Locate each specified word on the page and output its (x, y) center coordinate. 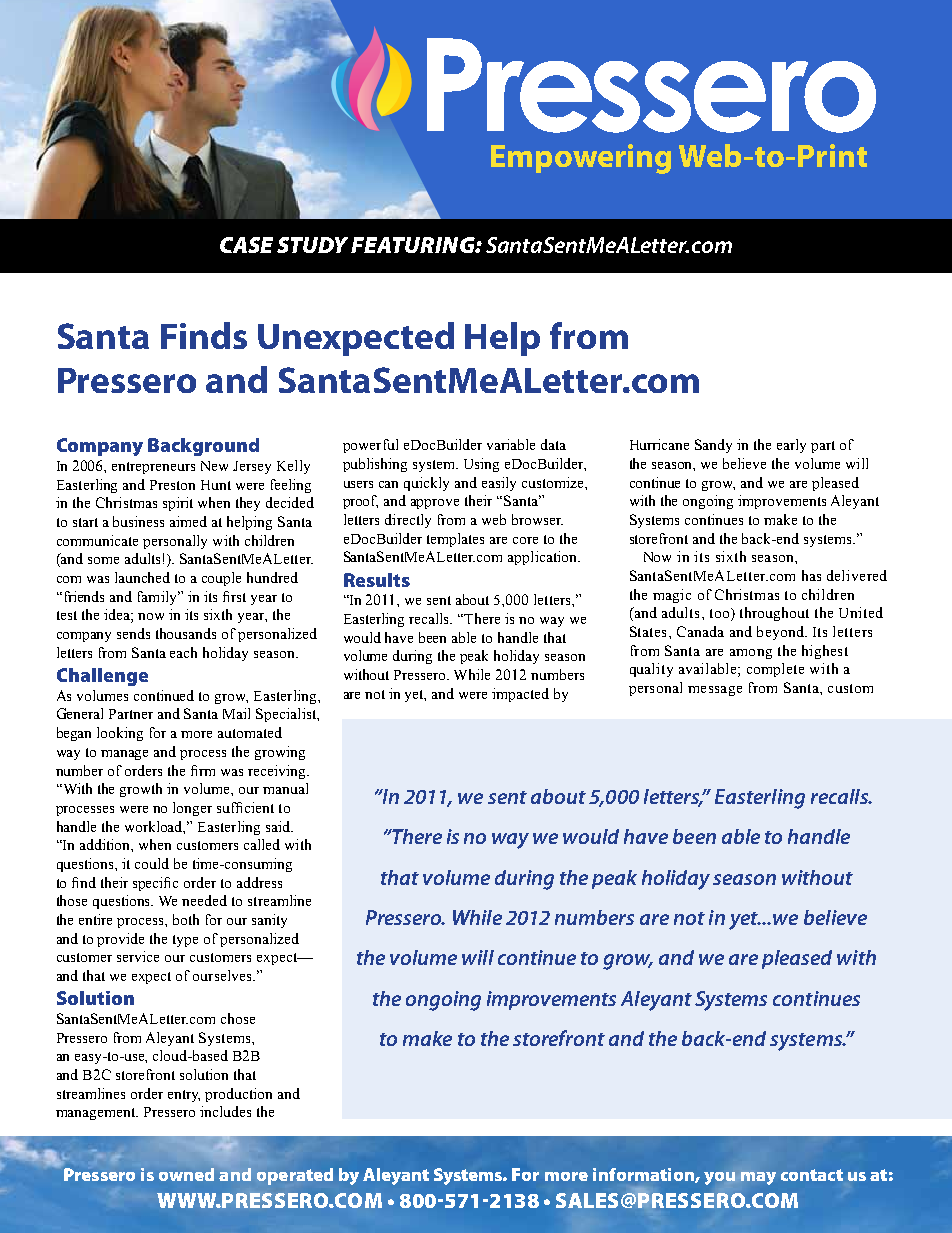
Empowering (581, 159)
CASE (246, 245)
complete (775, 670)
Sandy (713, 446)
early (791, 446)
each (183, 652)
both (186, 919)
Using (481, 465)
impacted (520, 695)
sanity (269, 921)
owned (186, 1174)
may (758, 1178)
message (715, 691)
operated (295, 1176)
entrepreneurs (153, 468)
